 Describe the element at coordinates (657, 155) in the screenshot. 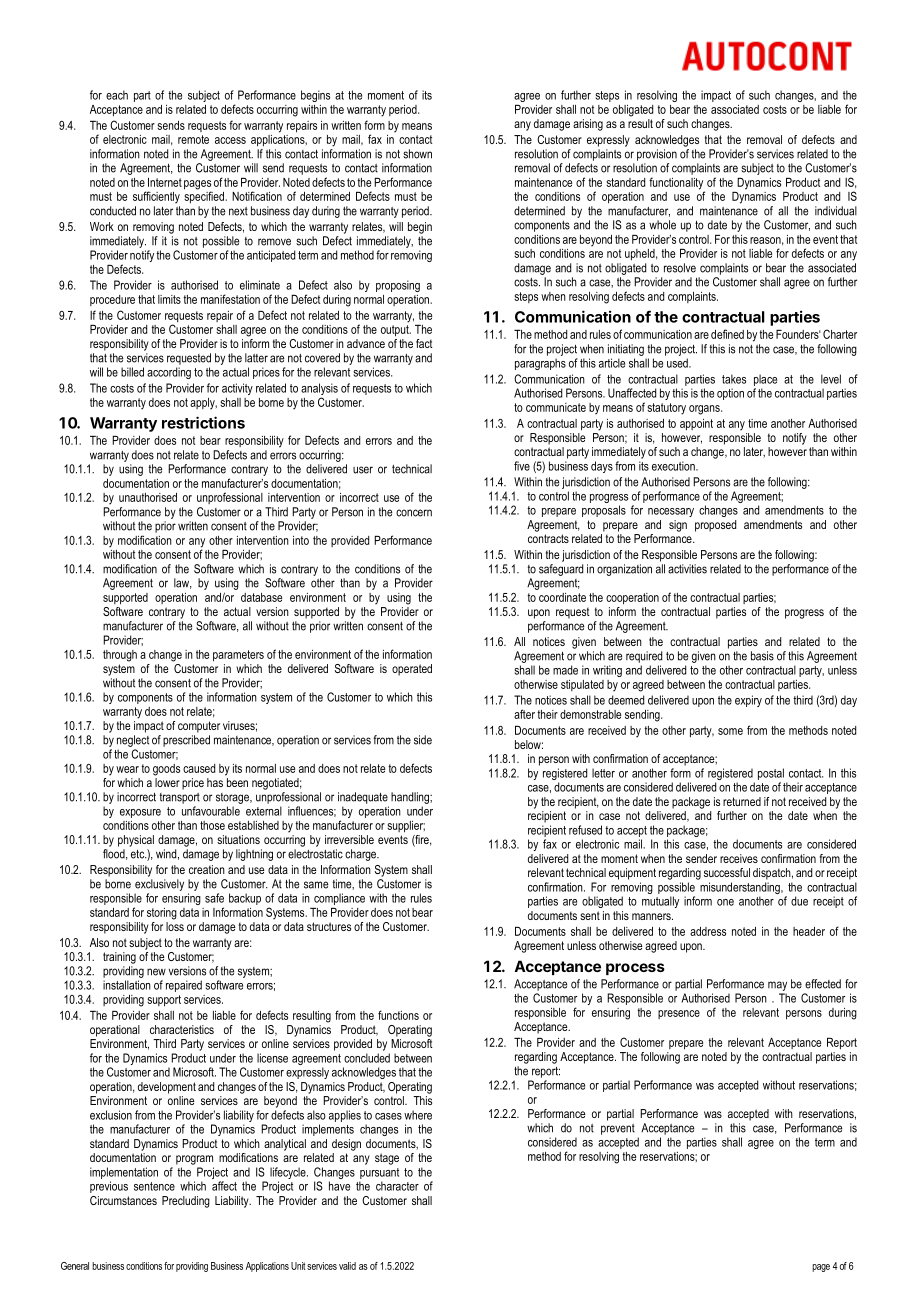

I see `provision` at that location.
